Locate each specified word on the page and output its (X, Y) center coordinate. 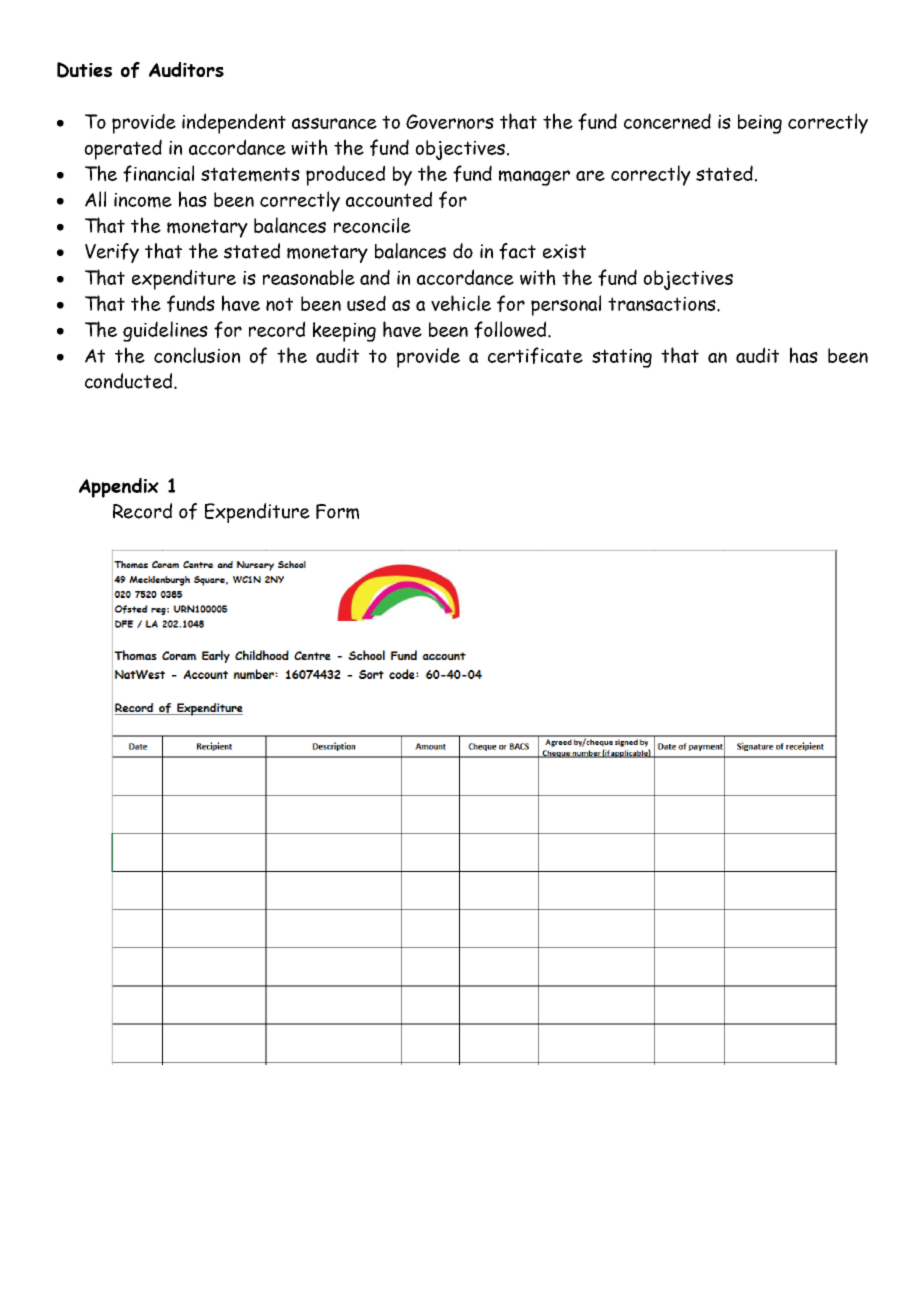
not (279, 304)
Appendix (119, 488)
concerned (667, 121)
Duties (84, 70)
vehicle (461, 303)
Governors (450, 121)
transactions (663, 304)
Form (337, 511)
